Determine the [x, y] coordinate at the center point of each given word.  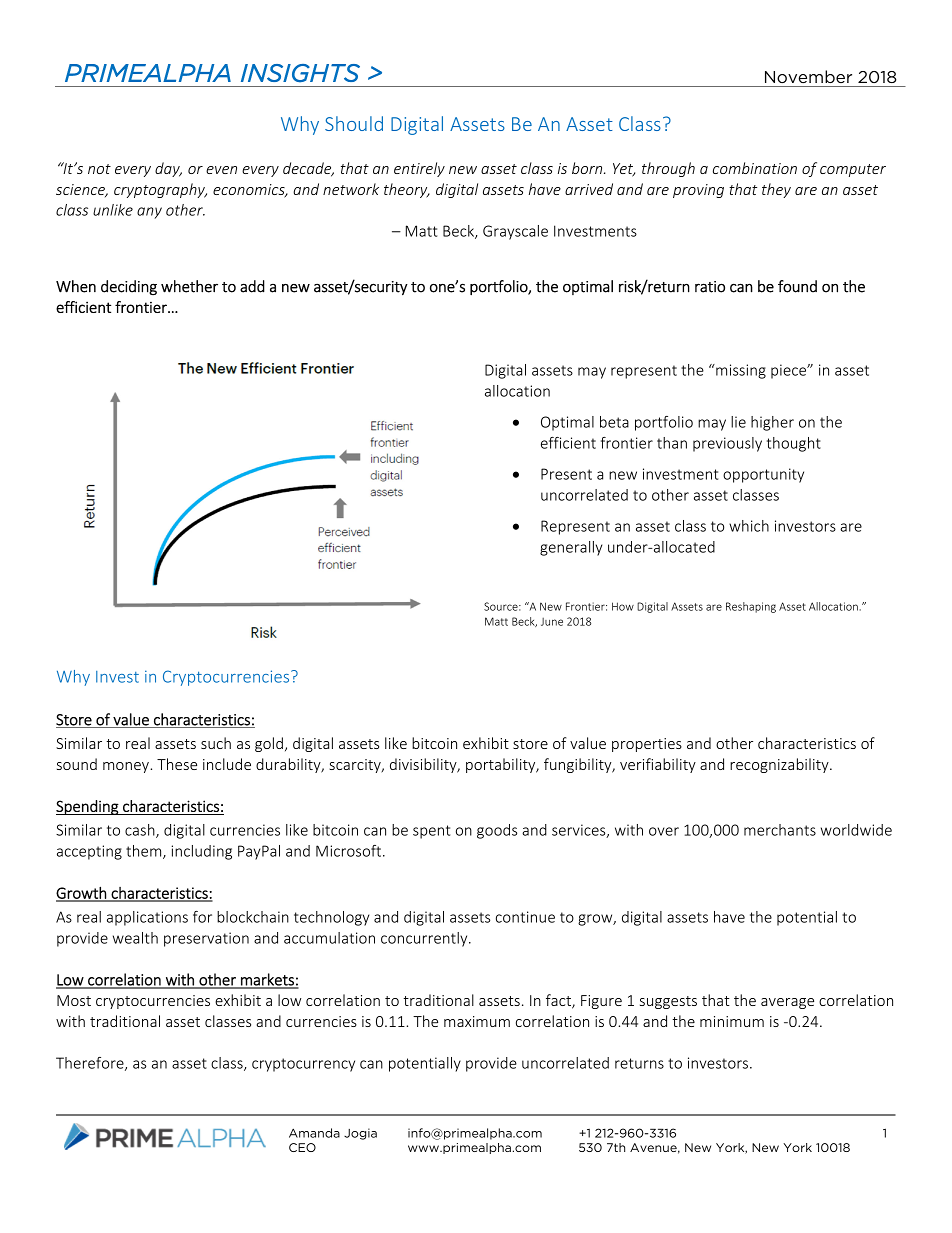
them [145, 852]
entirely [419, 169]
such [216, 743]
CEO [302, 1147]
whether [189, 286]
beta [614, 422]
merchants [780, 830]
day [168, 169]
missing [740, 371]
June [552, 622]
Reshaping [751, 607]
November [808, 76]
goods [497, 831]
